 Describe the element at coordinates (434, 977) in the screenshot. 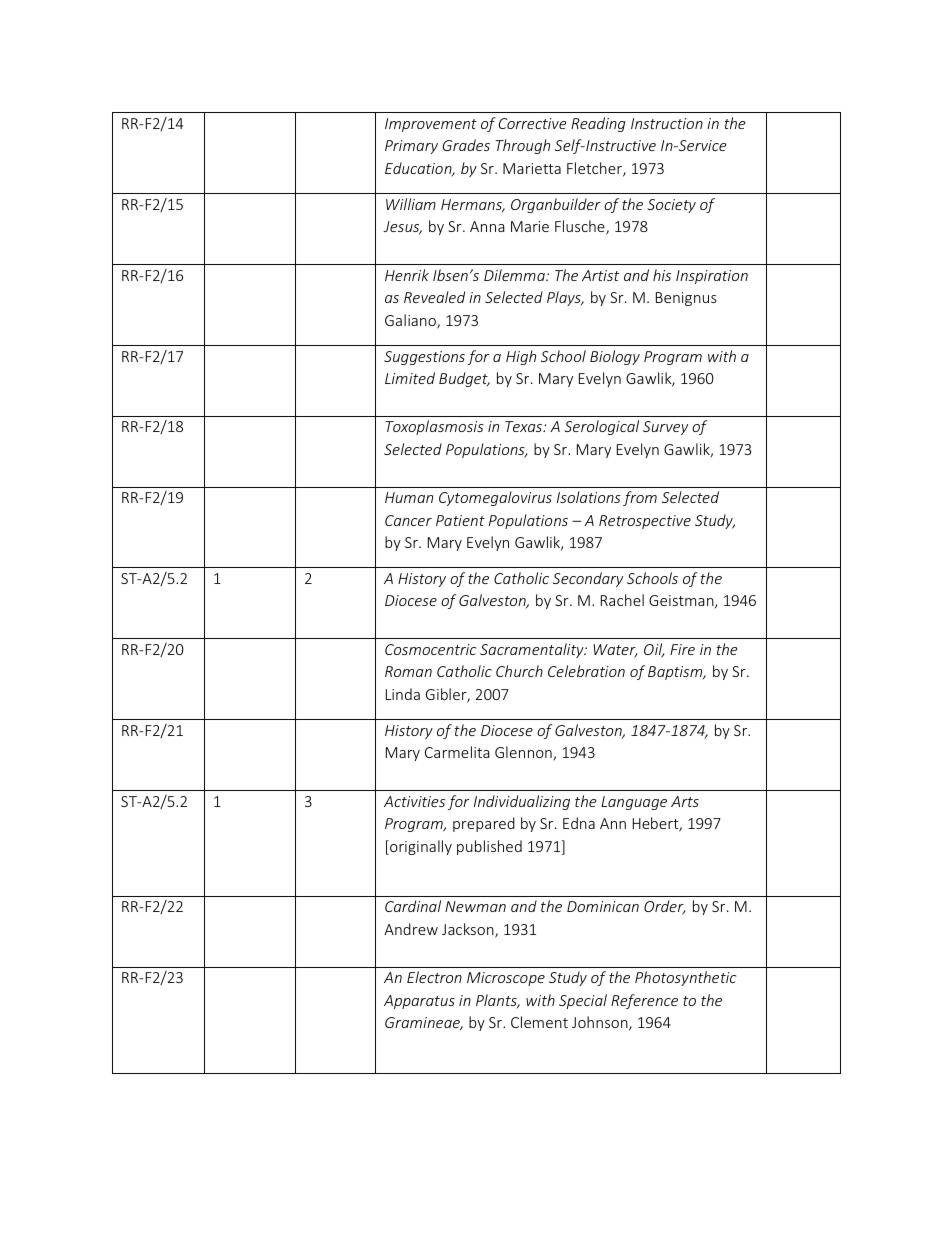

I see `Electron` at that location.
